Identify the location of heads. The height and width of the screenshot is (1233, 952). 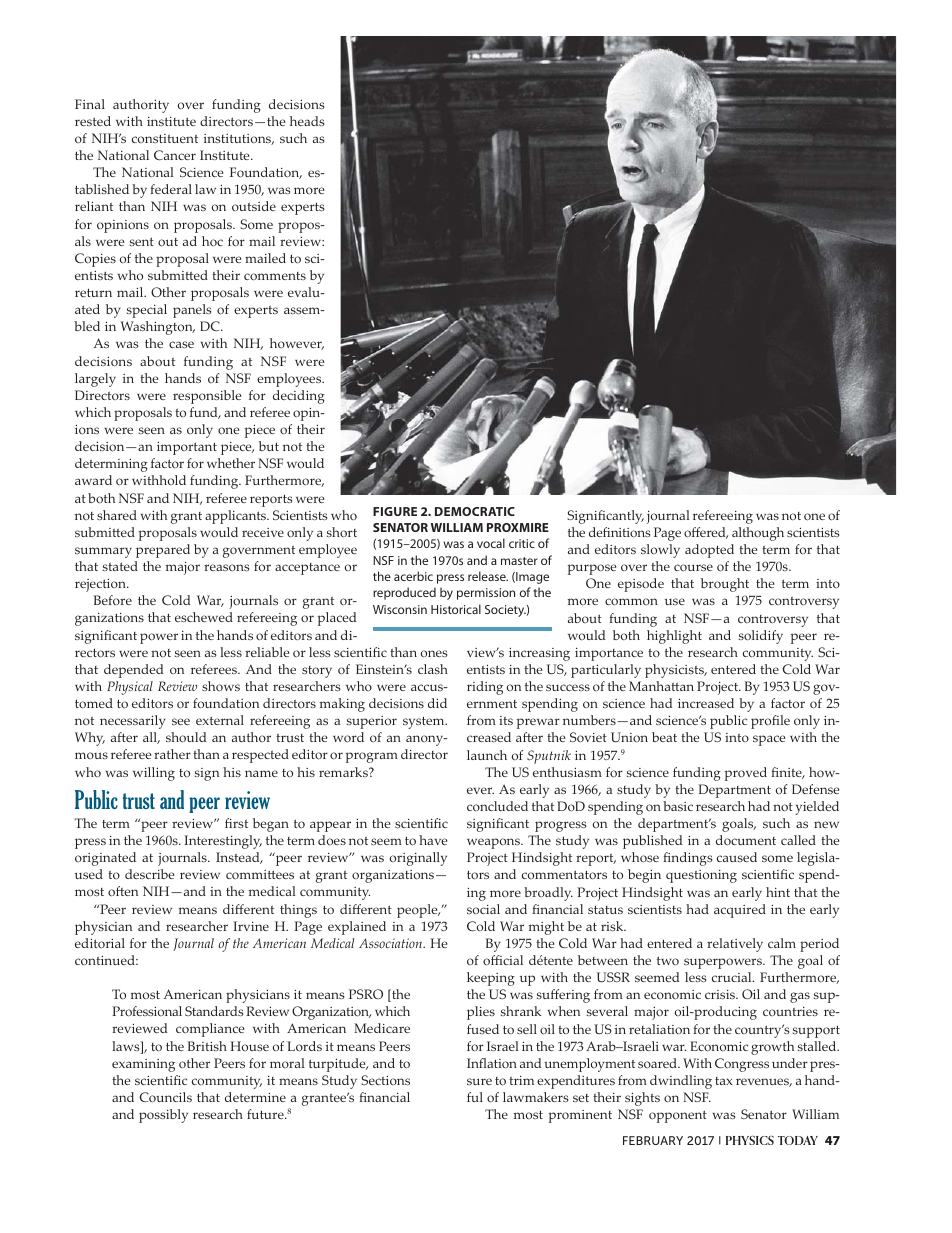
(307, 121).
